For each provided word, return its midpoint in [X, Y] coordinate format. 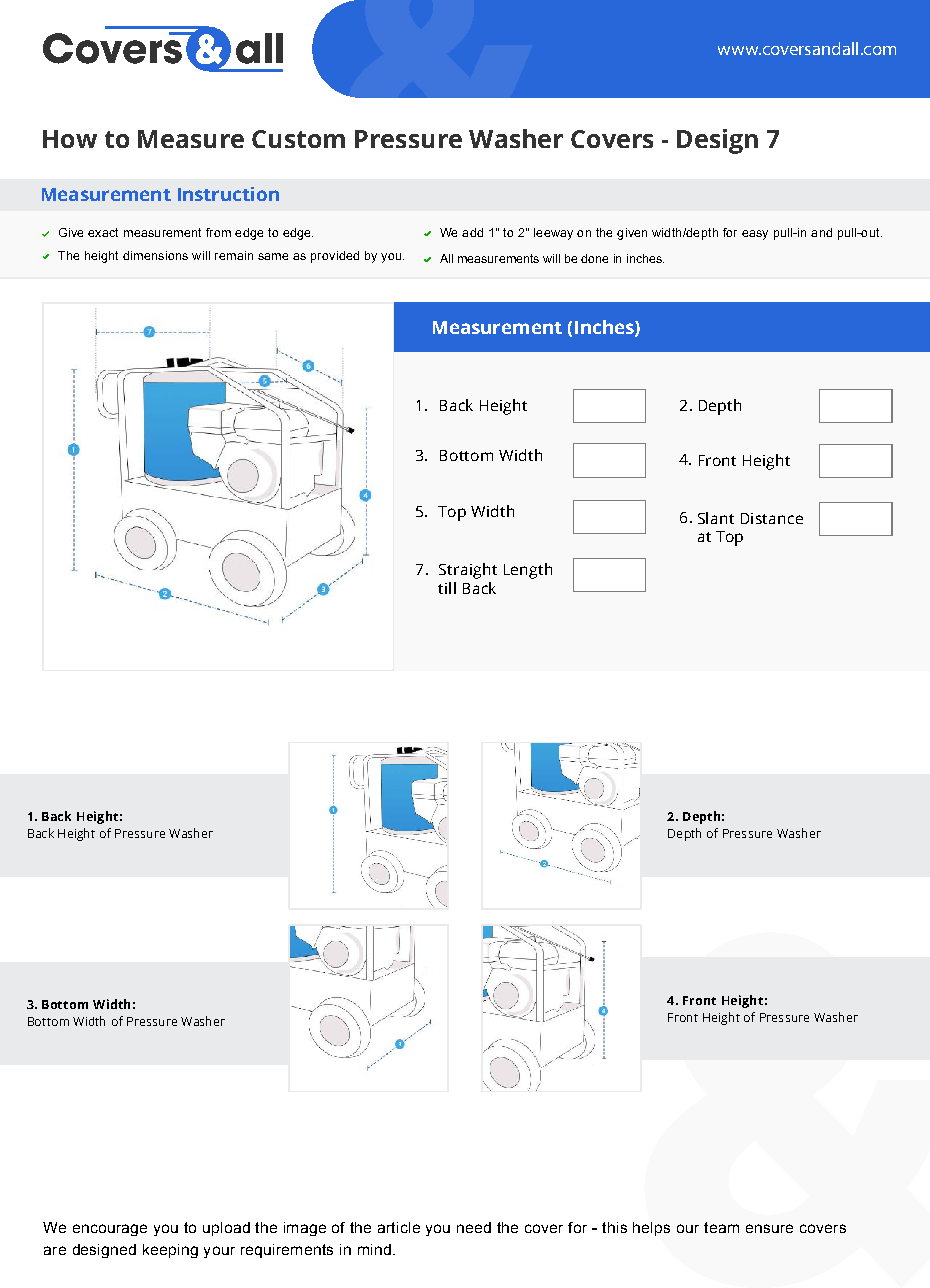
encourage [110, 1230]
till [447, 588]
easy [755, 235]
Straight [468, 571]
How [70, 139]
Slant [716, 518]
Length [528, 571]
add [472, 232]
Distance [772, 518]
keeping [170, 1251]
